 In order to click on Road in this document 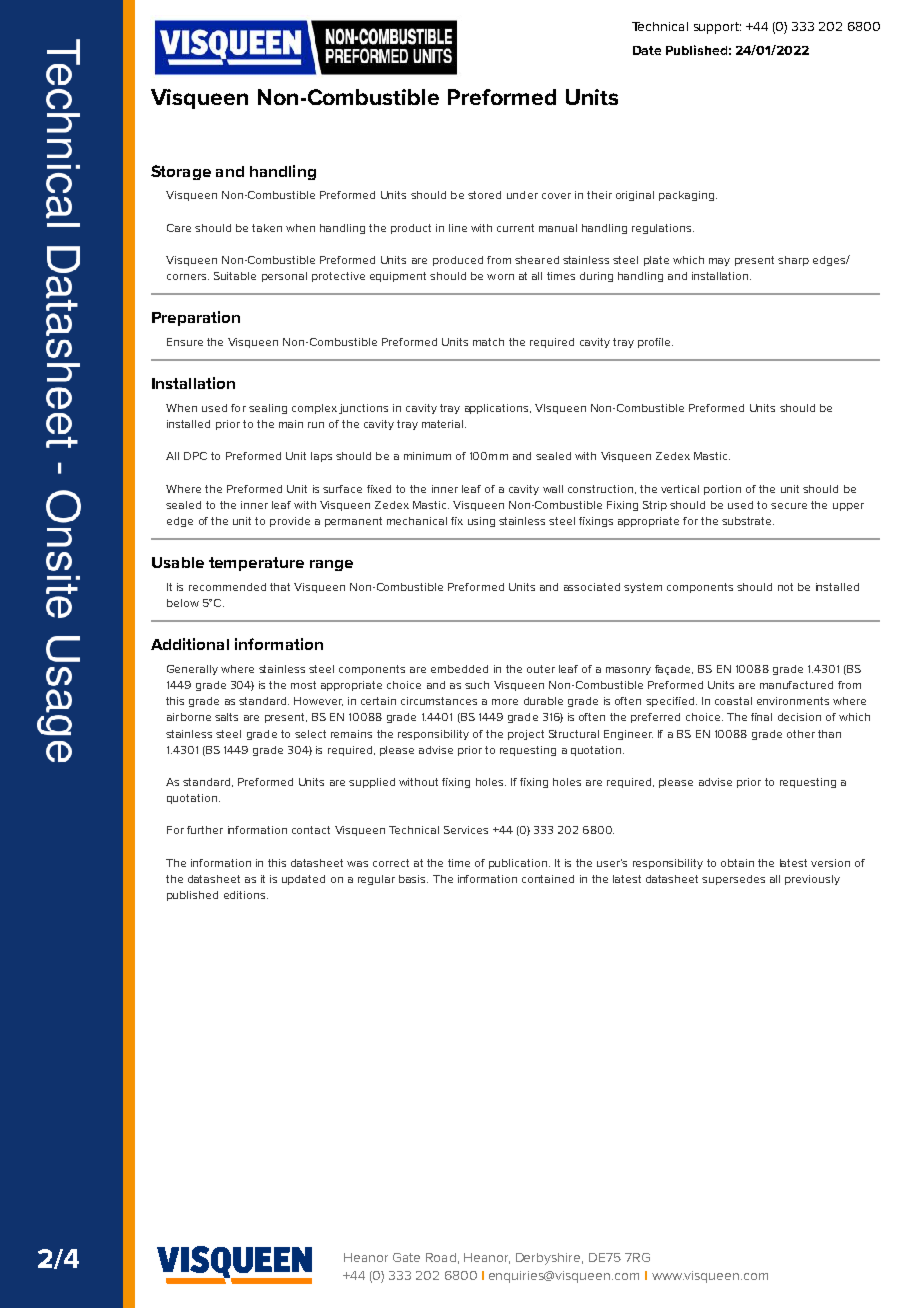, I will do `click(441, 1257)`.
